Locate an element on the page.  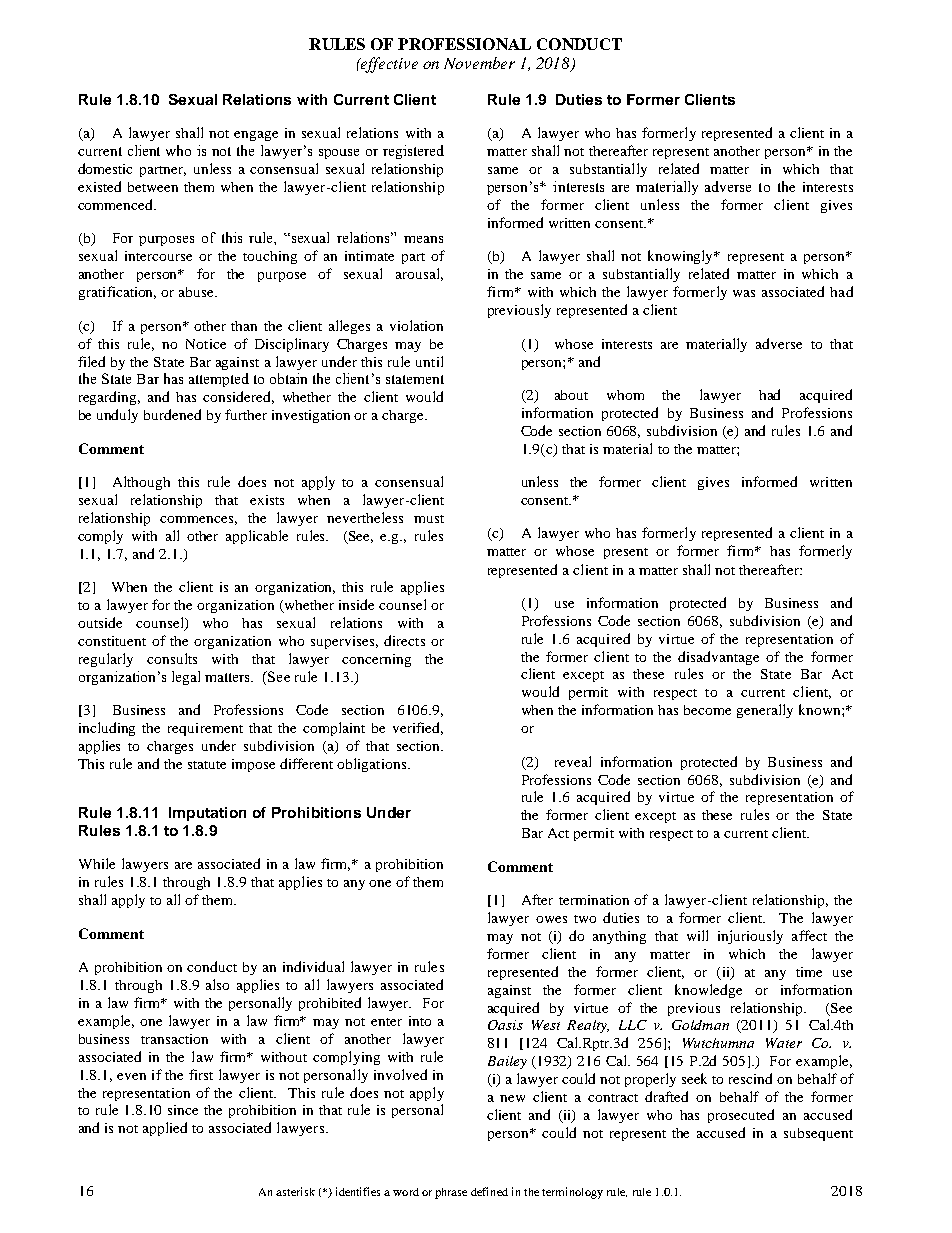
verified is located at coordinates (418, 728).
